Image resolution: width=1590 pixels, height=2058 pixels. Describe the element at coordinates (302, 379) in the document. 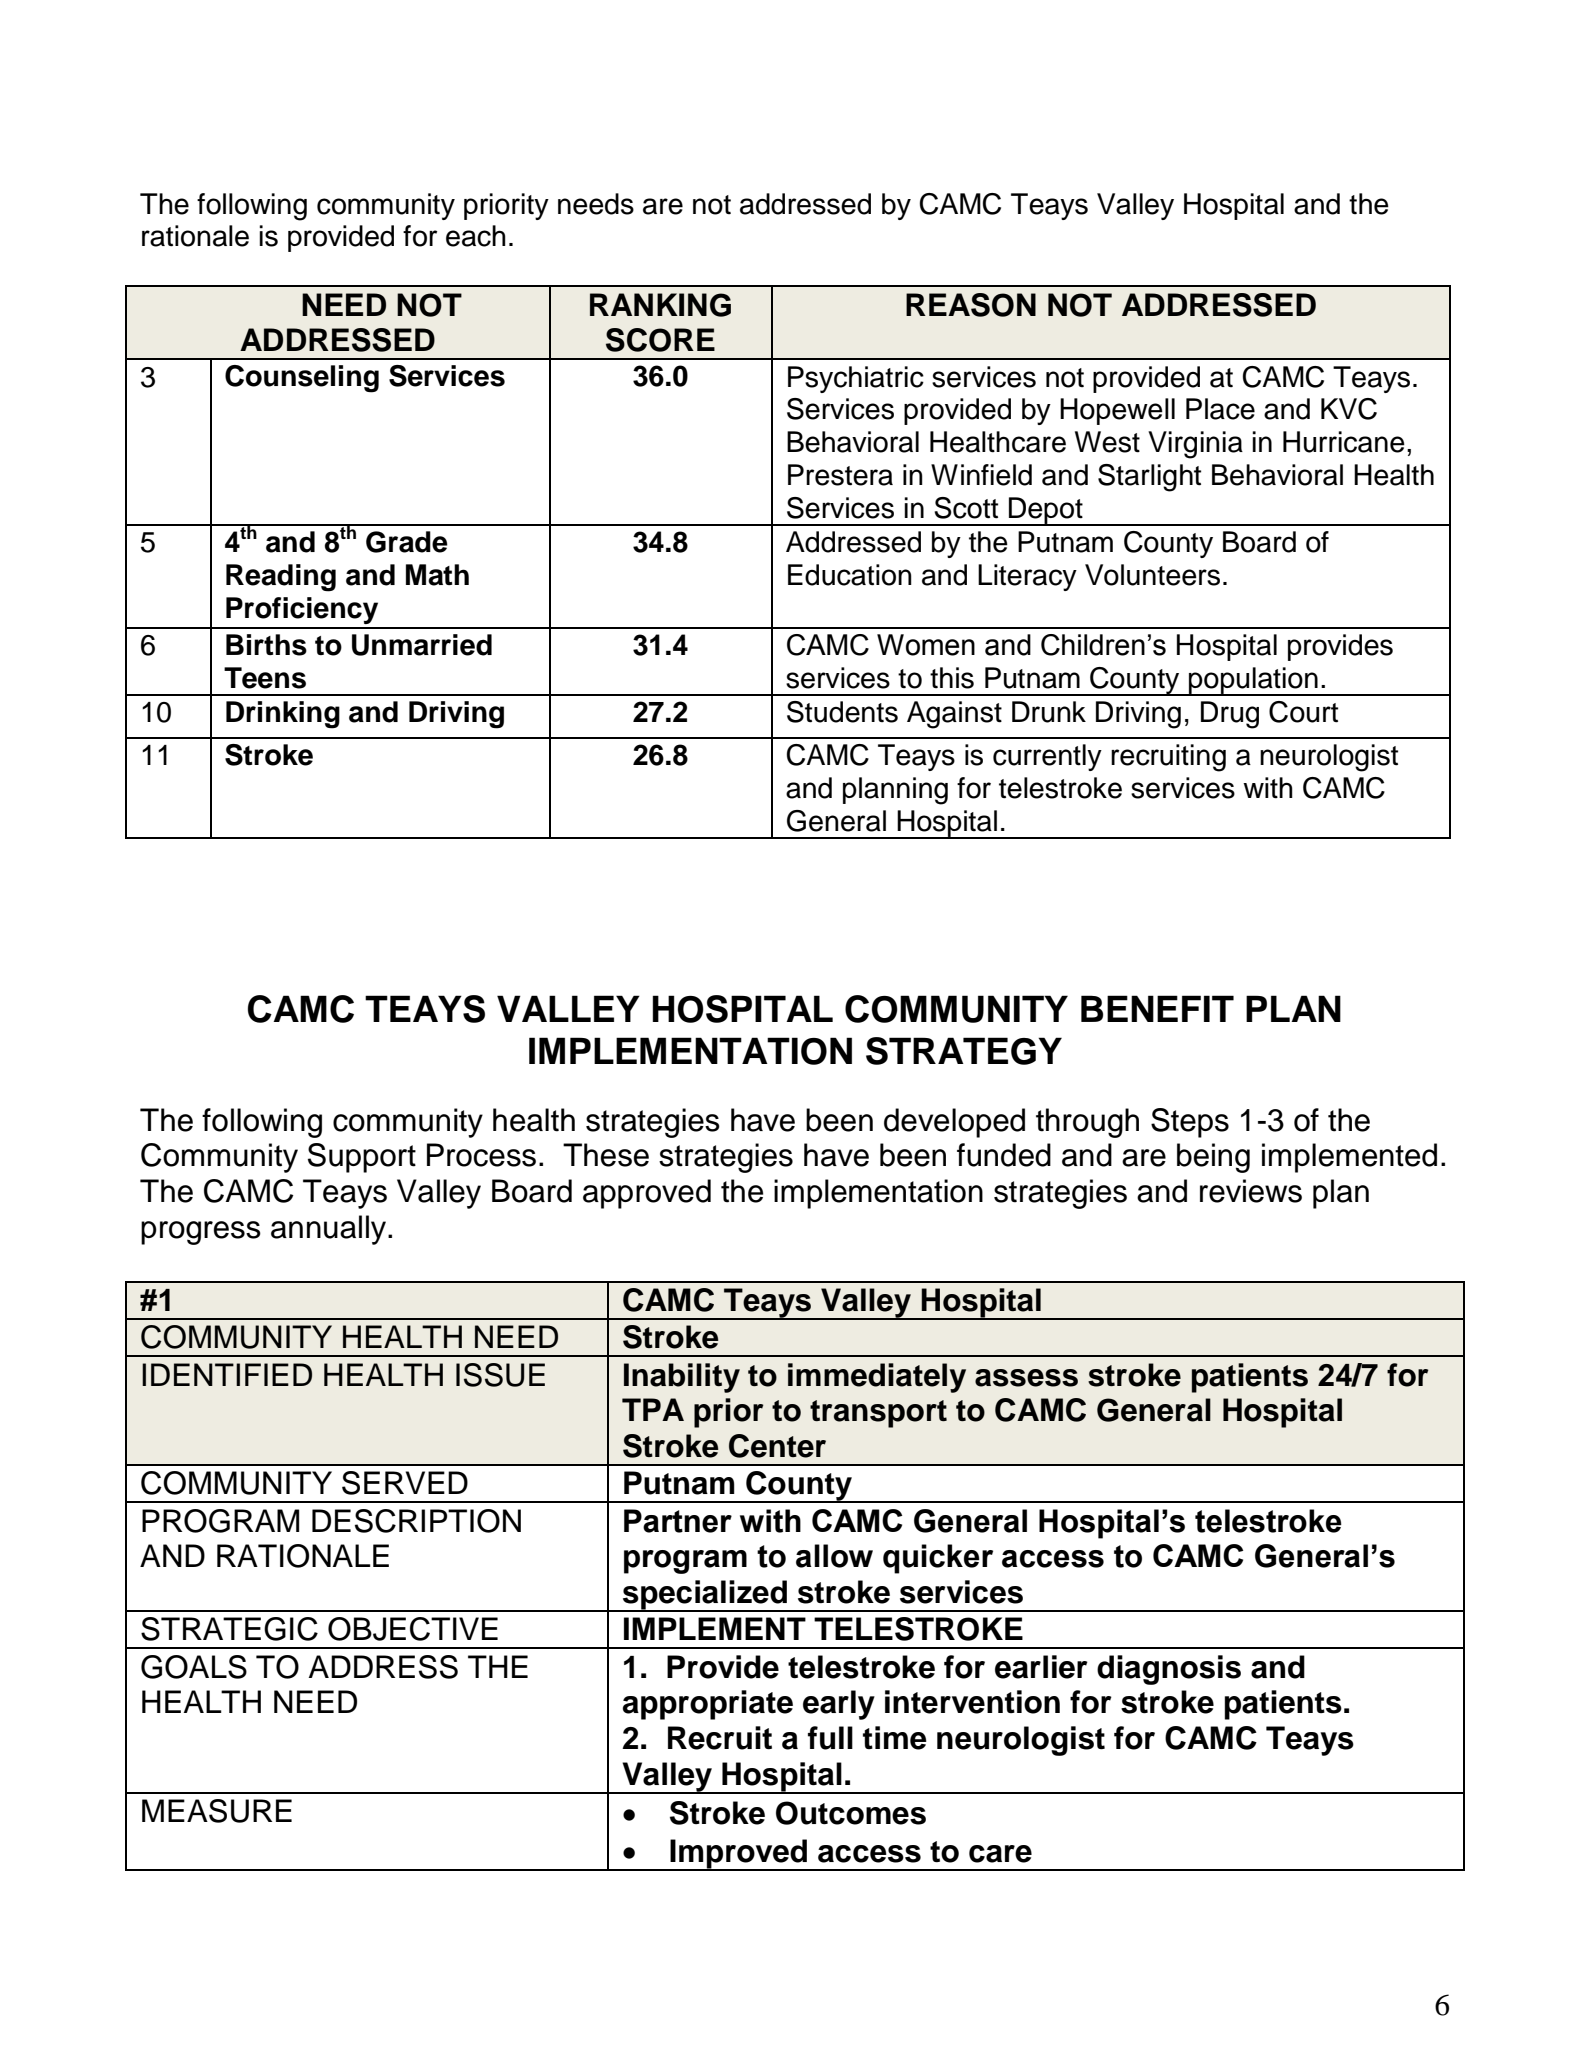

I see `Counseling` at that location.
